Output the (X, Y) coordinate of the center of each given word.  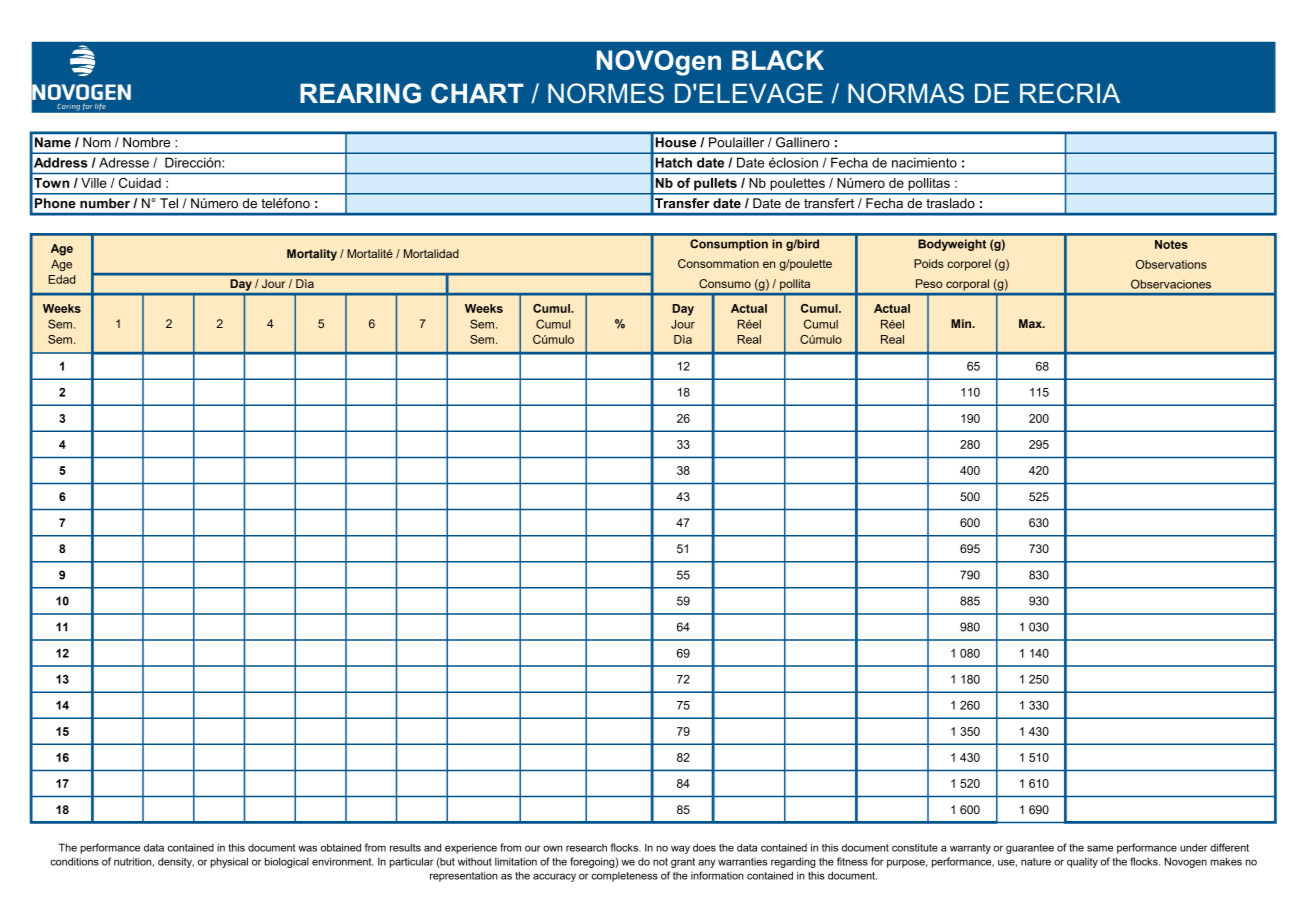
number (105, 203)
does (704, 847)
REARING (360, 93)
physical (229, 862)
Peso (929, 283)
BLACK (778, 60)
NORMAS (906, 93)
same (1100, 848)
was (307, 848)
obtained (341, 847)
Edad (61, 279)
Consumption (729, 245)
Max (1031, 323)
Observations (1171, 264)
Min (962, 323)
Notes (1171, 244)
